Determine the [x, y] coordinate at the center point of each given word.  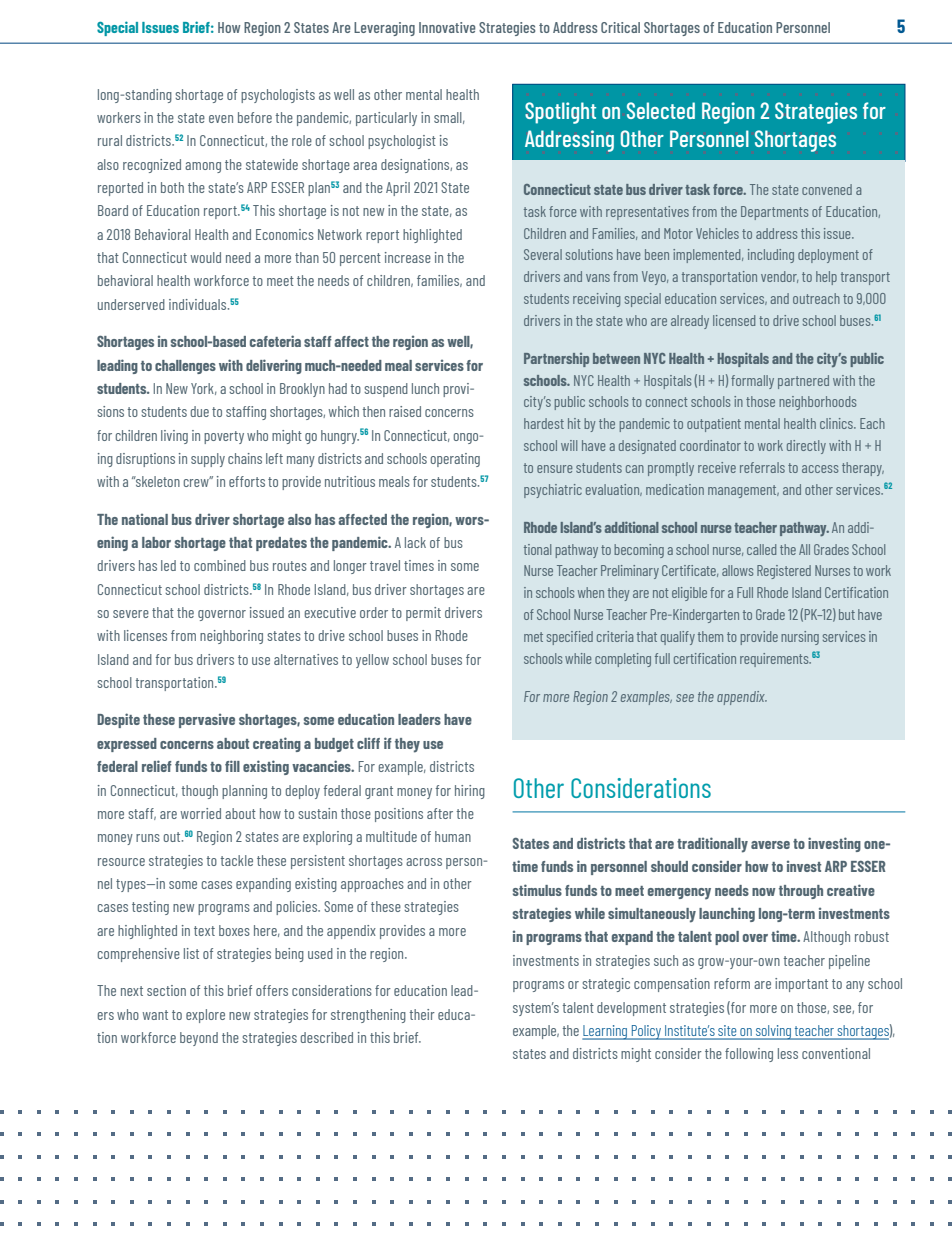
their [422, 1014]
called [761, 549]
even [221, 119]
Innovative [447, 27]
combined [220, 565]
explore [205, 1016]
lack [415, 542]
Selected [661, 110]
